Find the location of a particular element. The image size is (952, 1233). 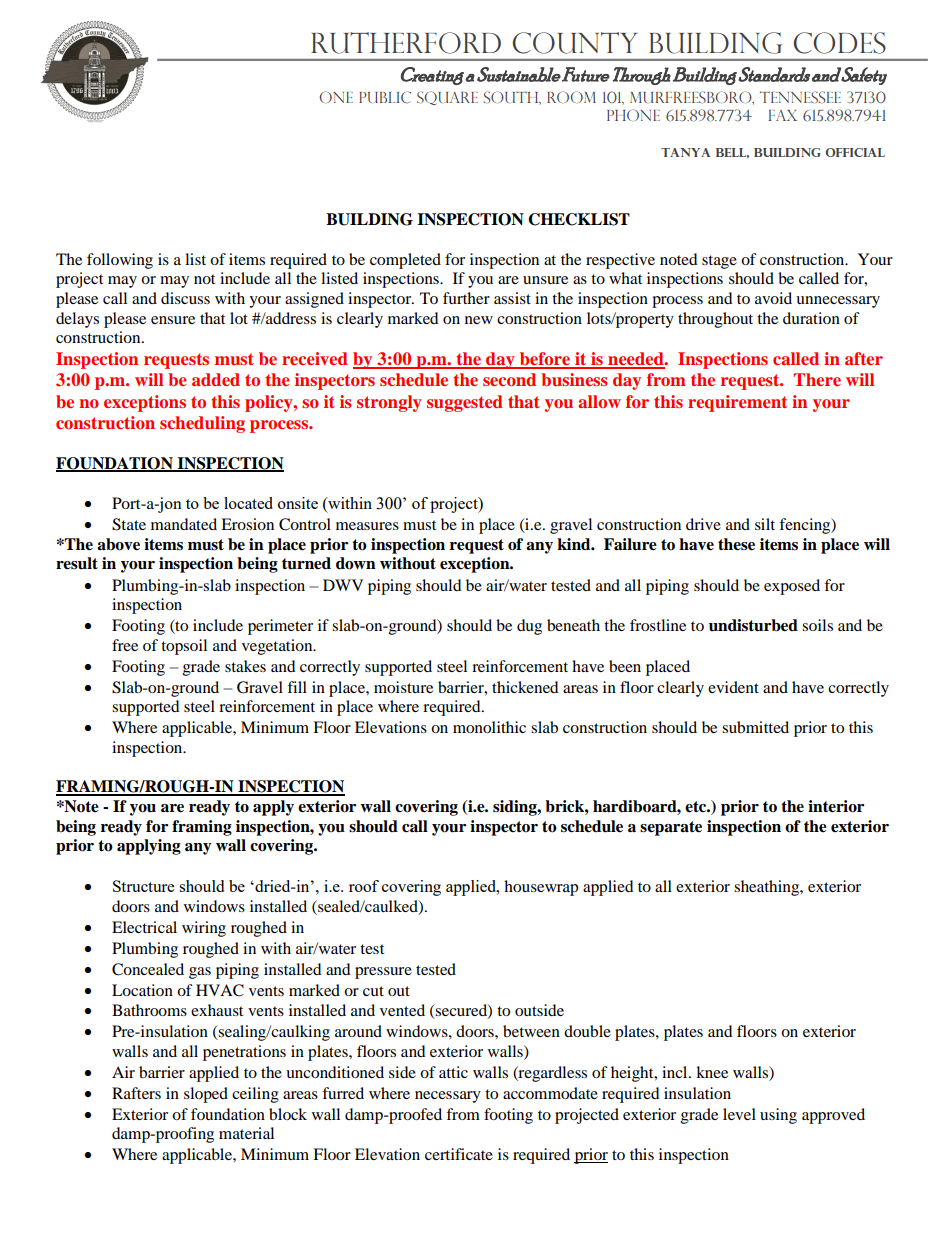

TENNESSEE is located at coordinates (800, 97).
